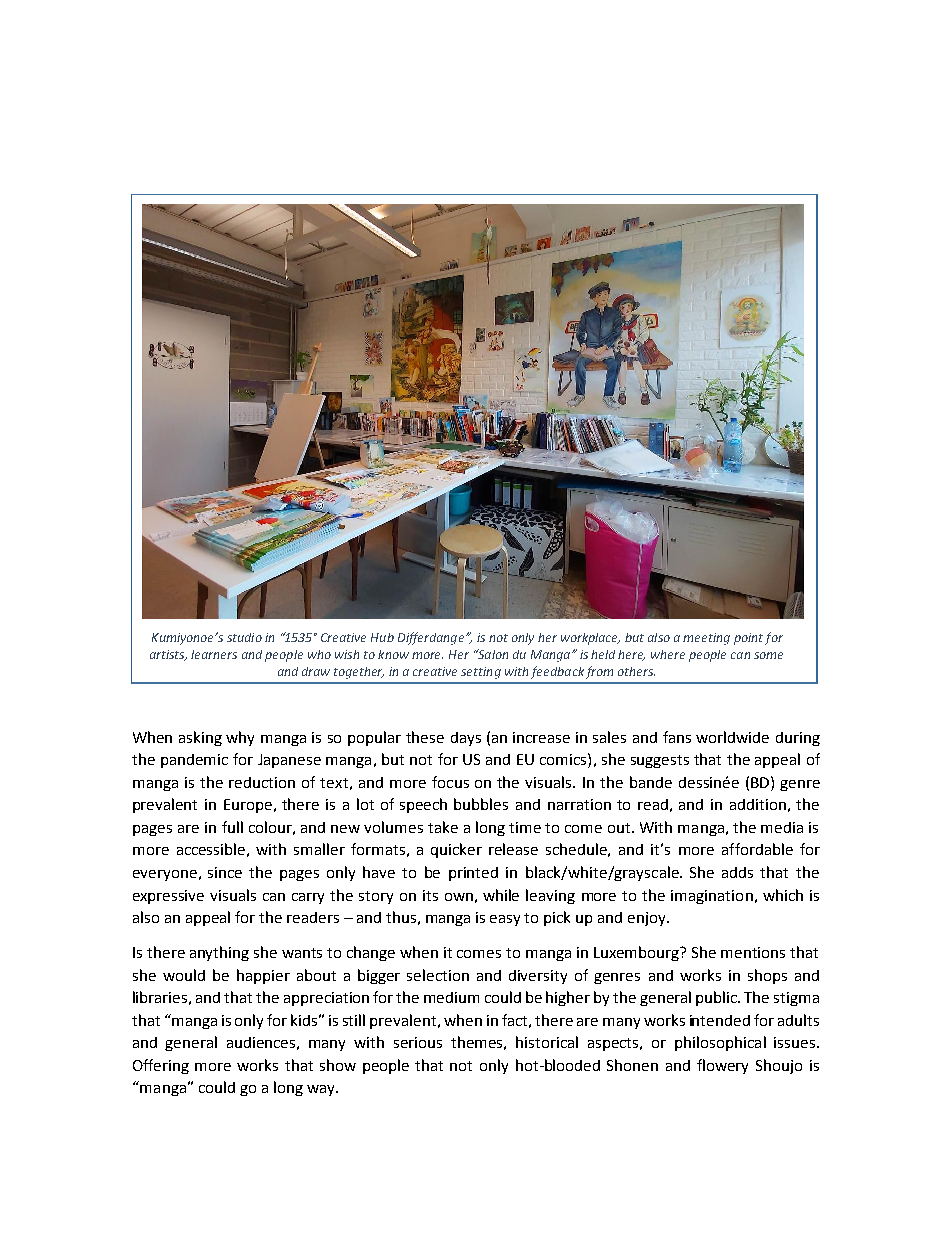  Describe the element at coordinates (706, 639) in the screenshot. I see `meeting` at that location.
